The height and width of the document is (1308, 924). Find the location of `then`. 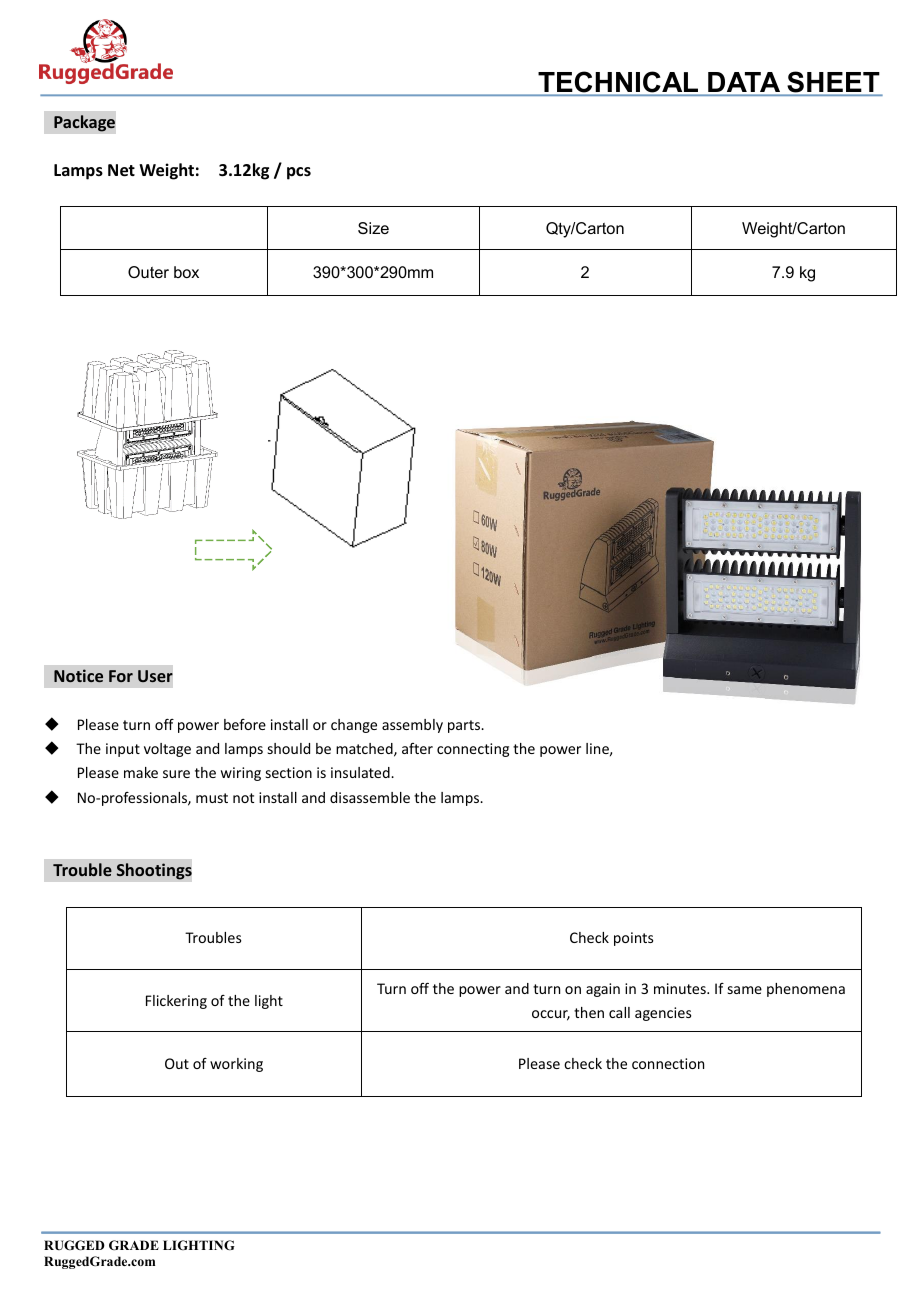

then is located at coordinates (589, 1012).
